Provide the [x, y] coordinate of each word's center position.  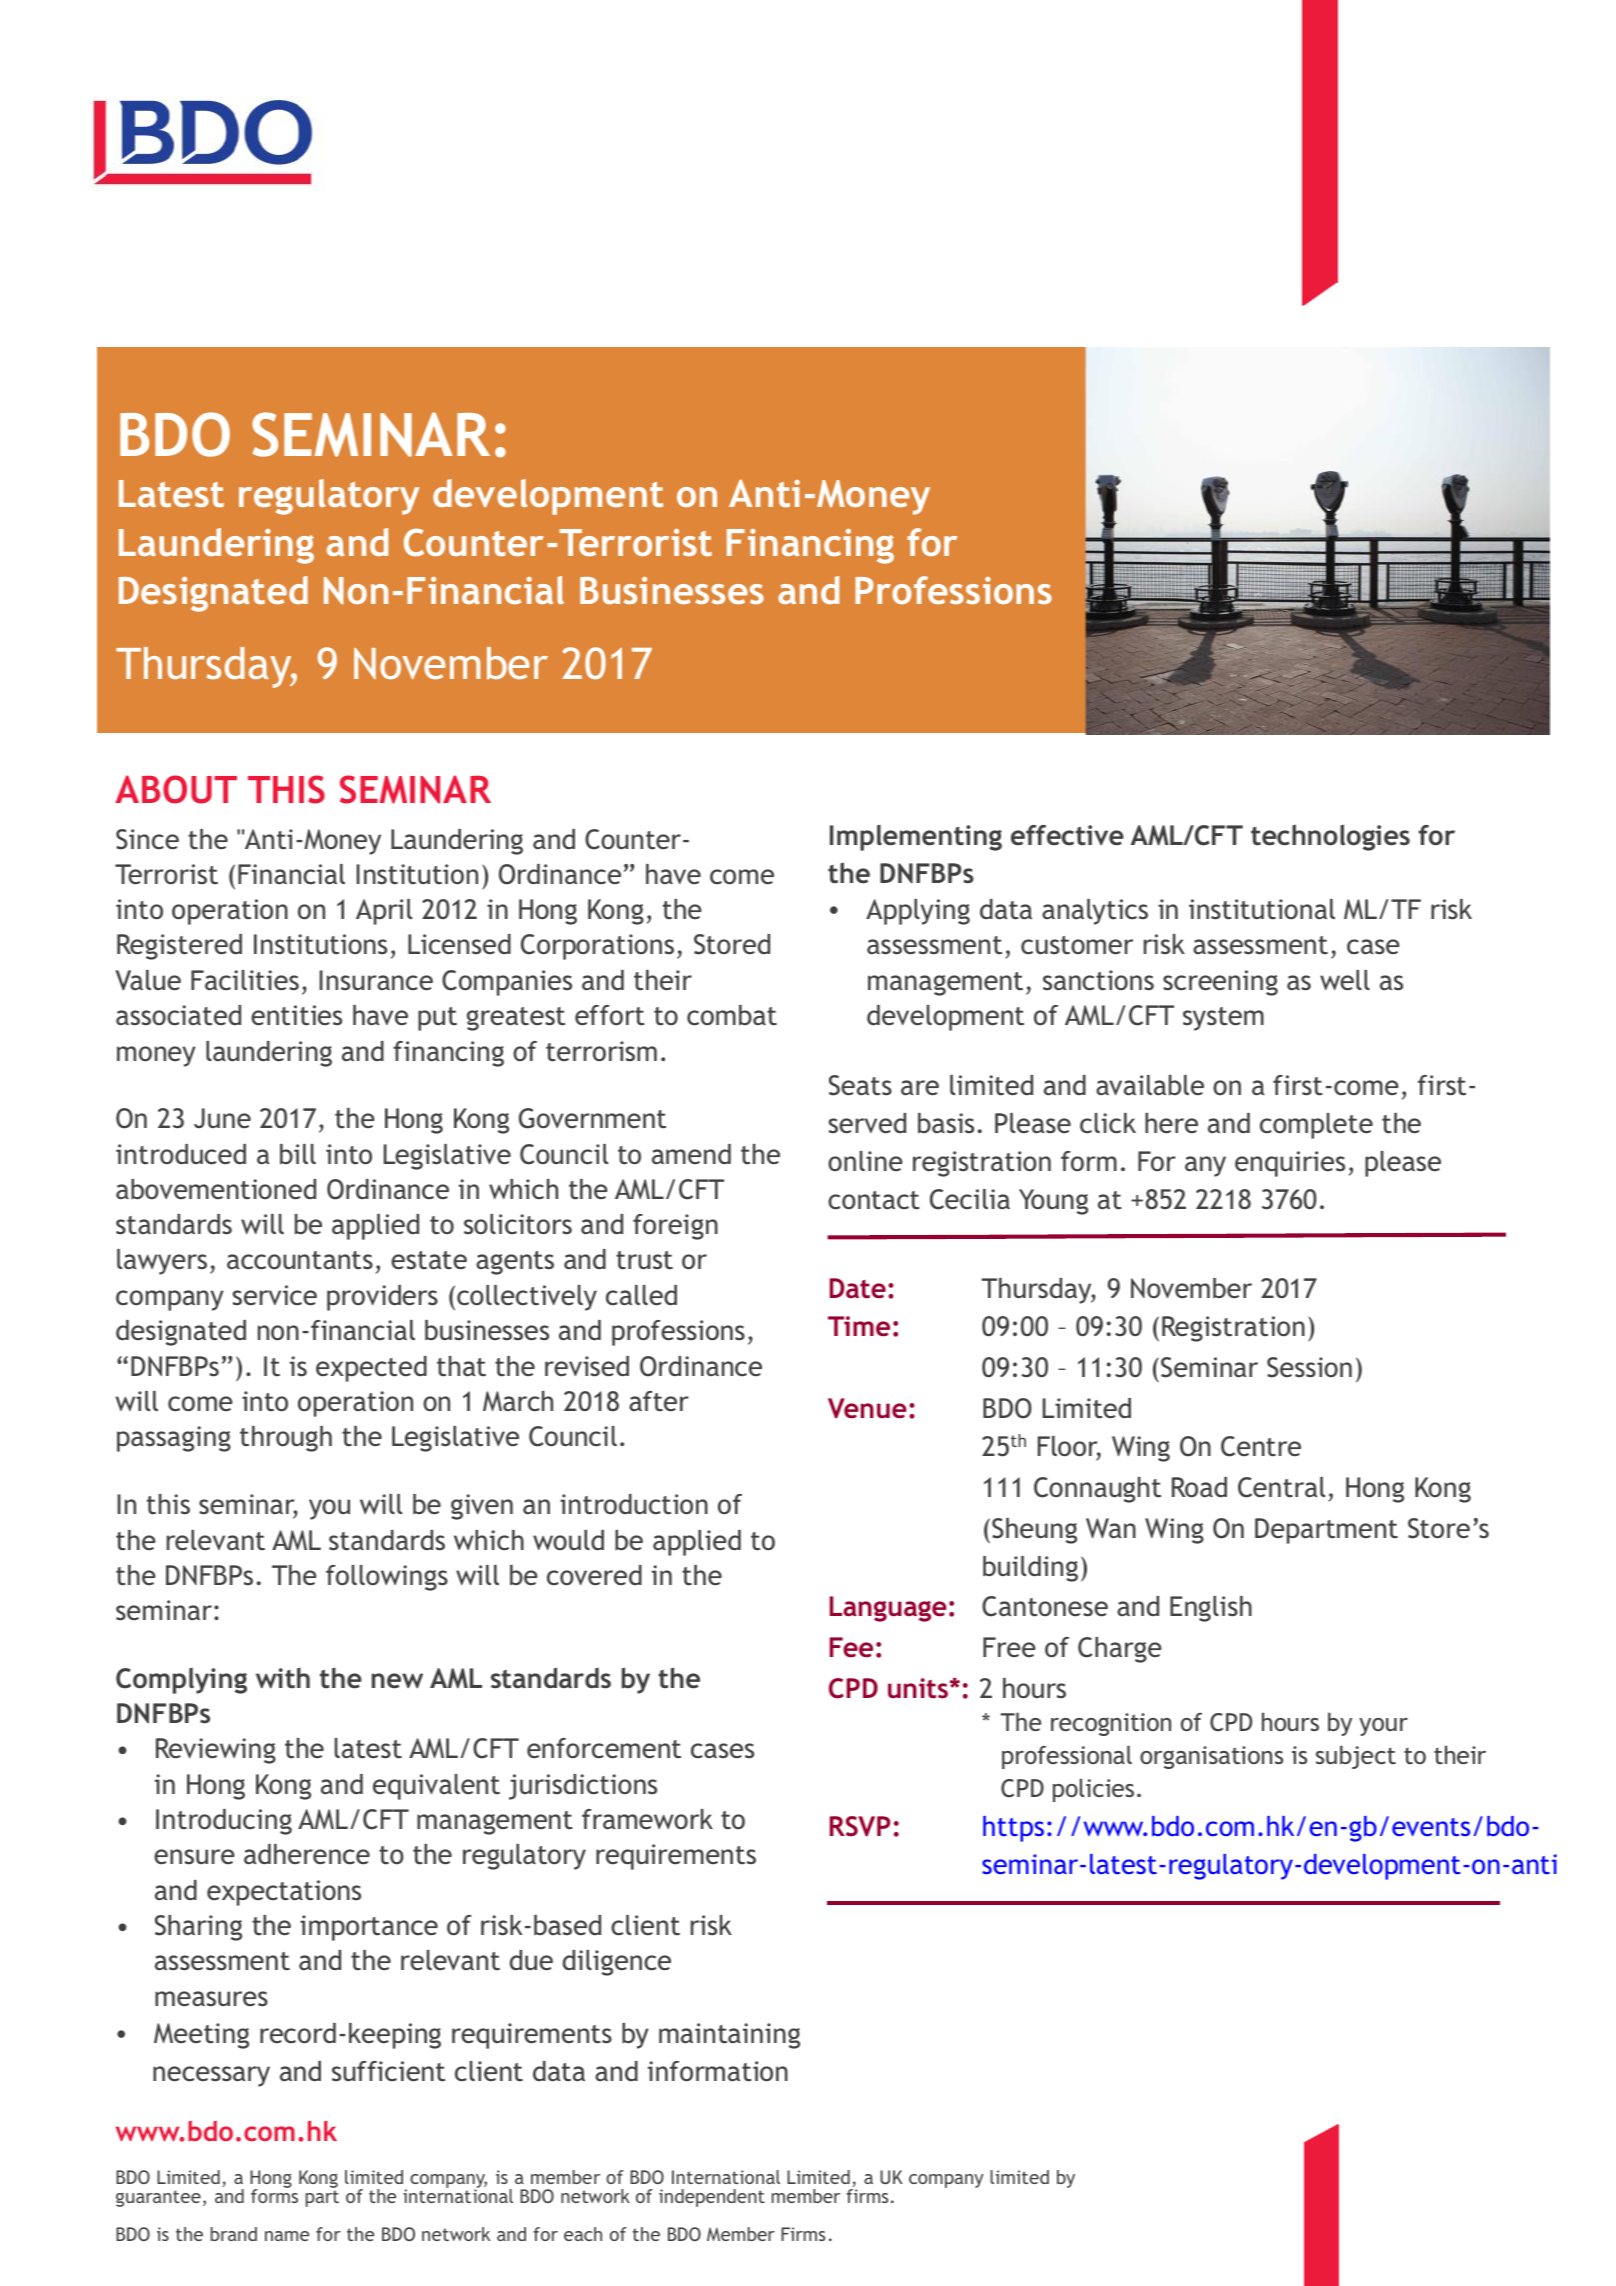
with [283, 1678]
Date [858, 1288]
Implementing [916, 838]
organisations [1211, 1757]
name [287, 2236]
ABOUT [176, 789]
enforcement [604, 1748]
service [275, 1295]
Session [1309, 1367]
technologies [1330, 837]
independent [712, 2198]
